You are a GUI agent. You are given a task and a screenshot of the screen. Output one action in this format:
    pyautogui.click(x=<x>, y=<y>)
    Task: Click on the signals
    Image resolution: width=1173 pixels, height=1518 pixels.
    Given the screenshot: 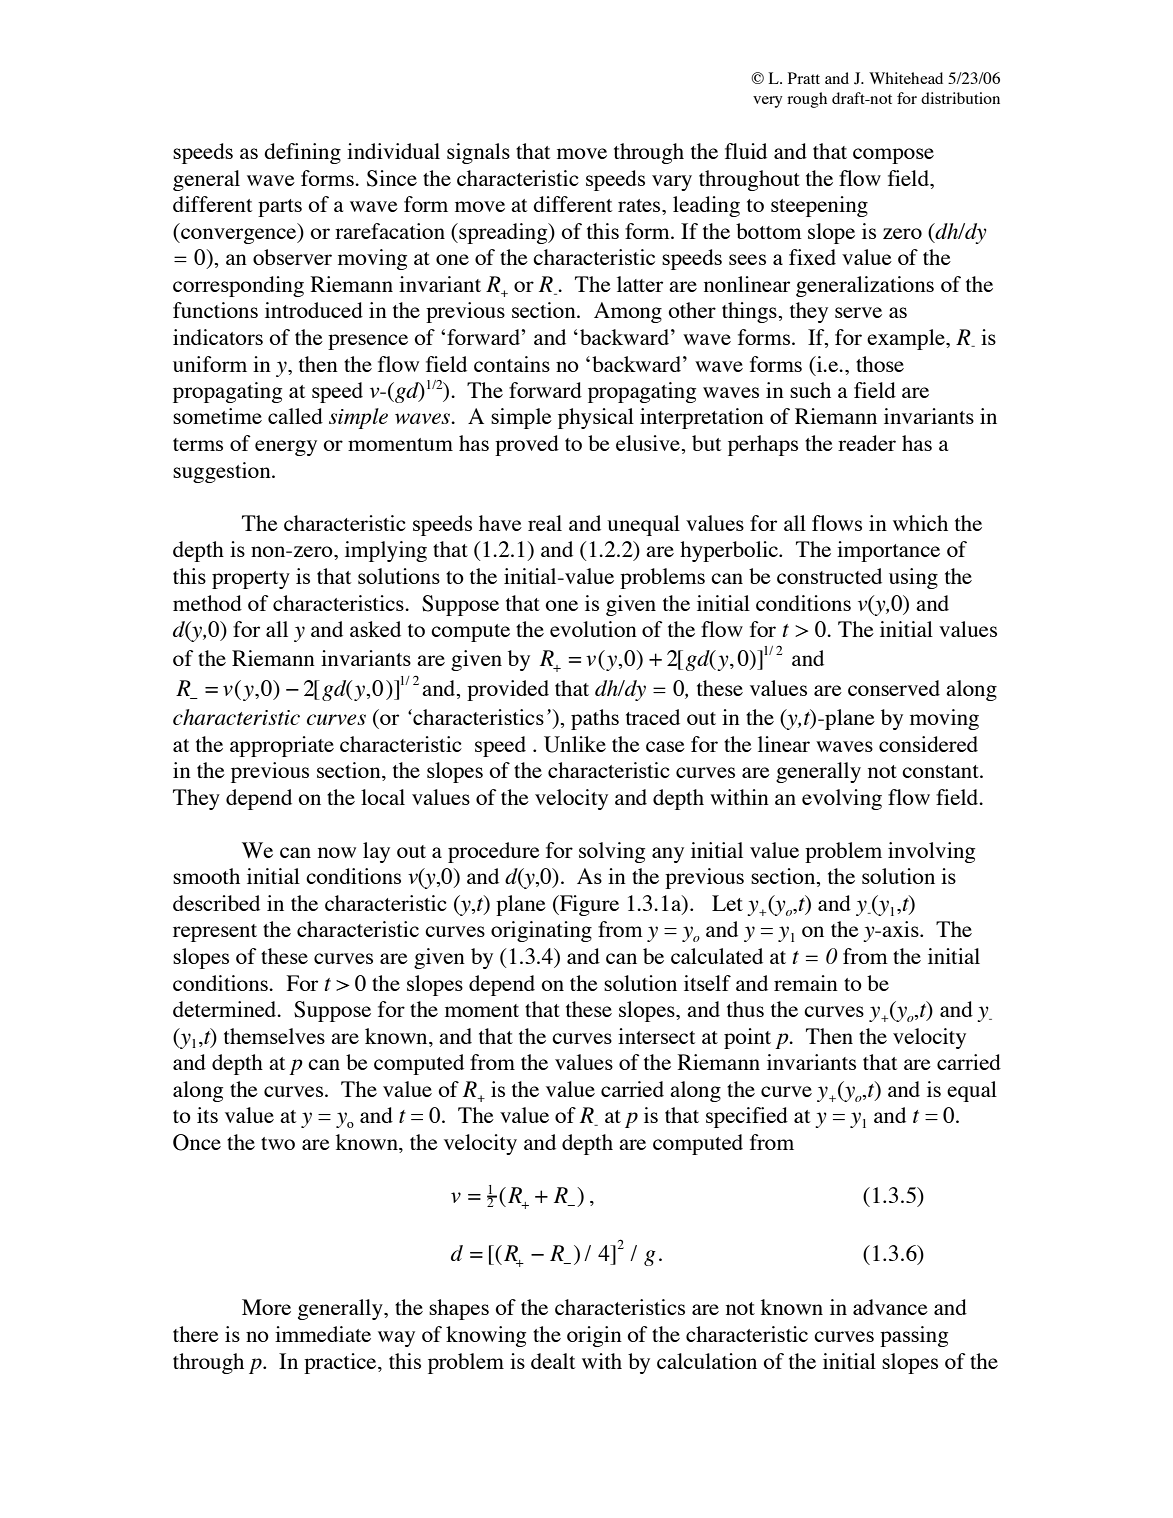 What is the action you would take?
    pyautogui.click(x=478, y=153)
